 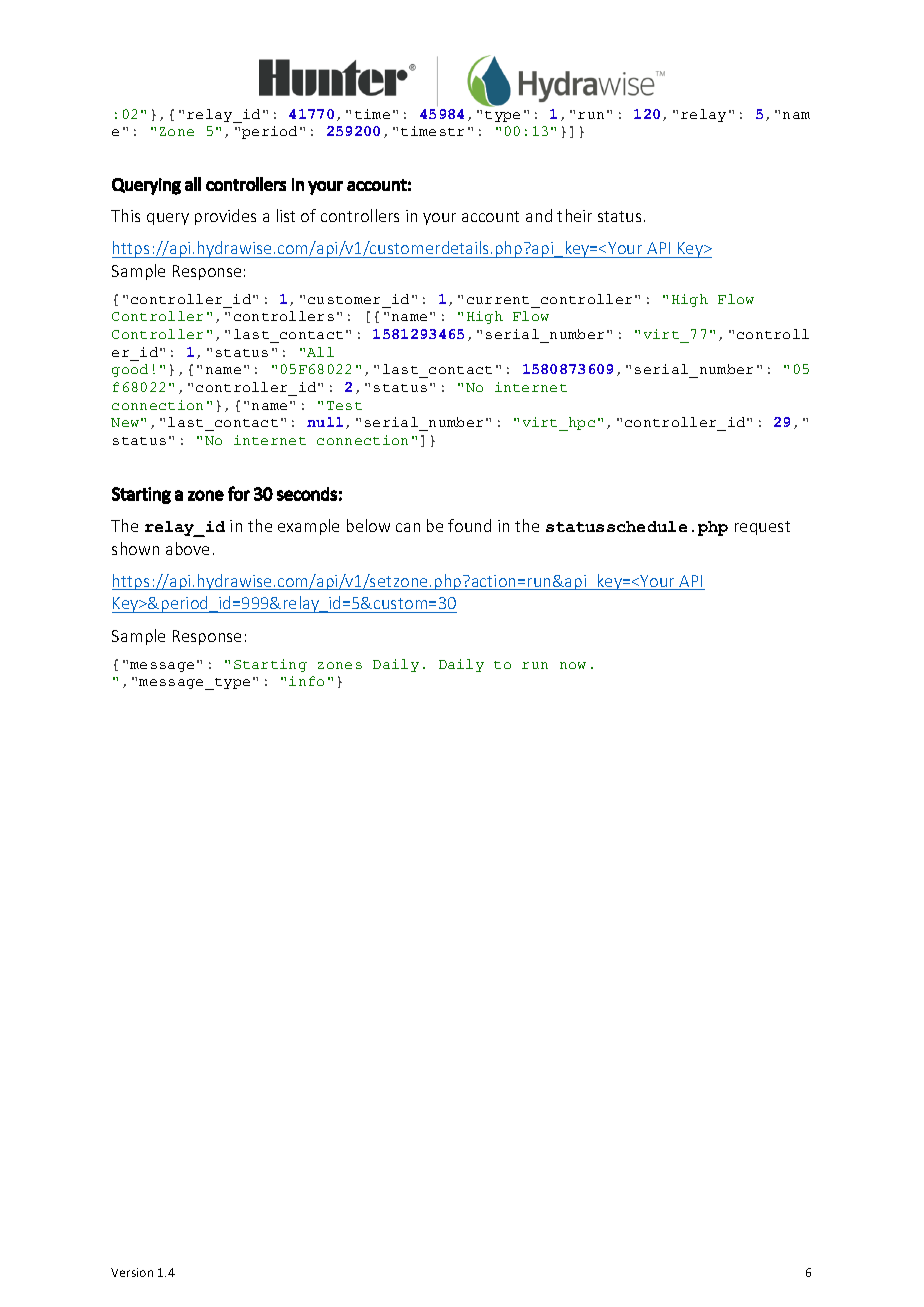 What do you see at coordinates (539, 215) in the page?
I see `and` at bounding box center [539, 215].
